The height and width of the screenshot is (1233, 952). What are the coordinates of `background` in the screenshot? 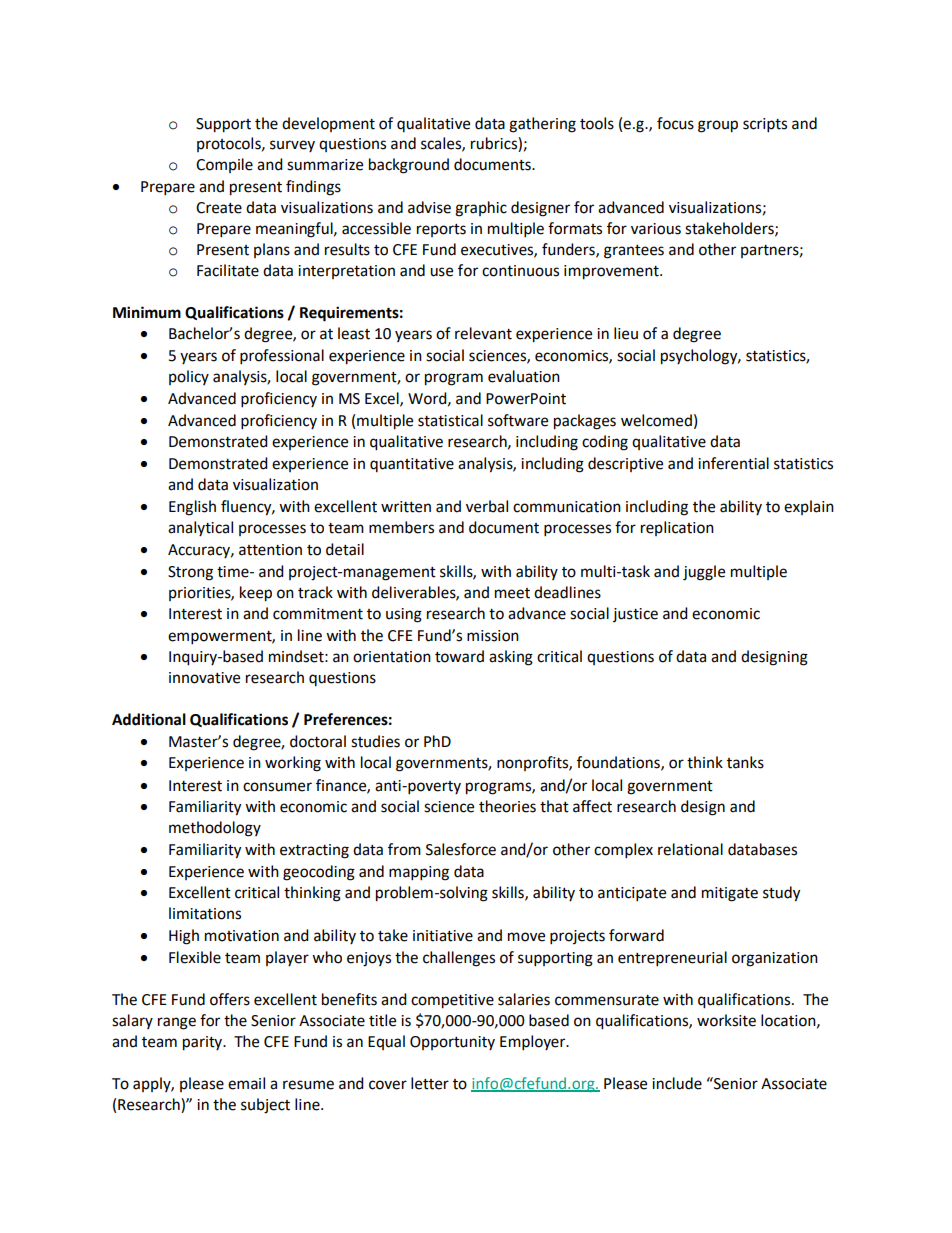 It's located at (409, 166).
